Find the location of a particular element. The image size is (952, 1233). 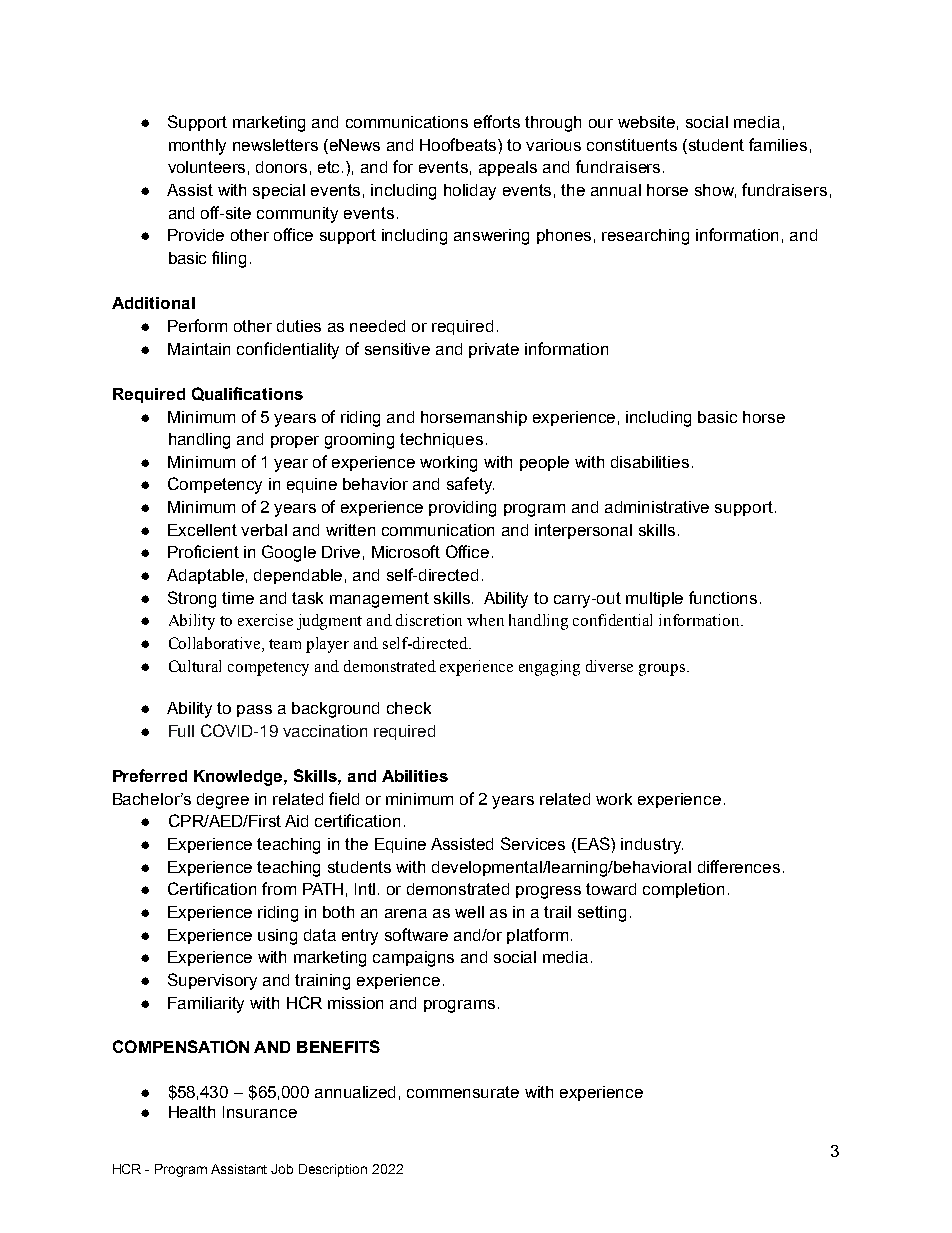

Services is located at coordinates (533, 843).
